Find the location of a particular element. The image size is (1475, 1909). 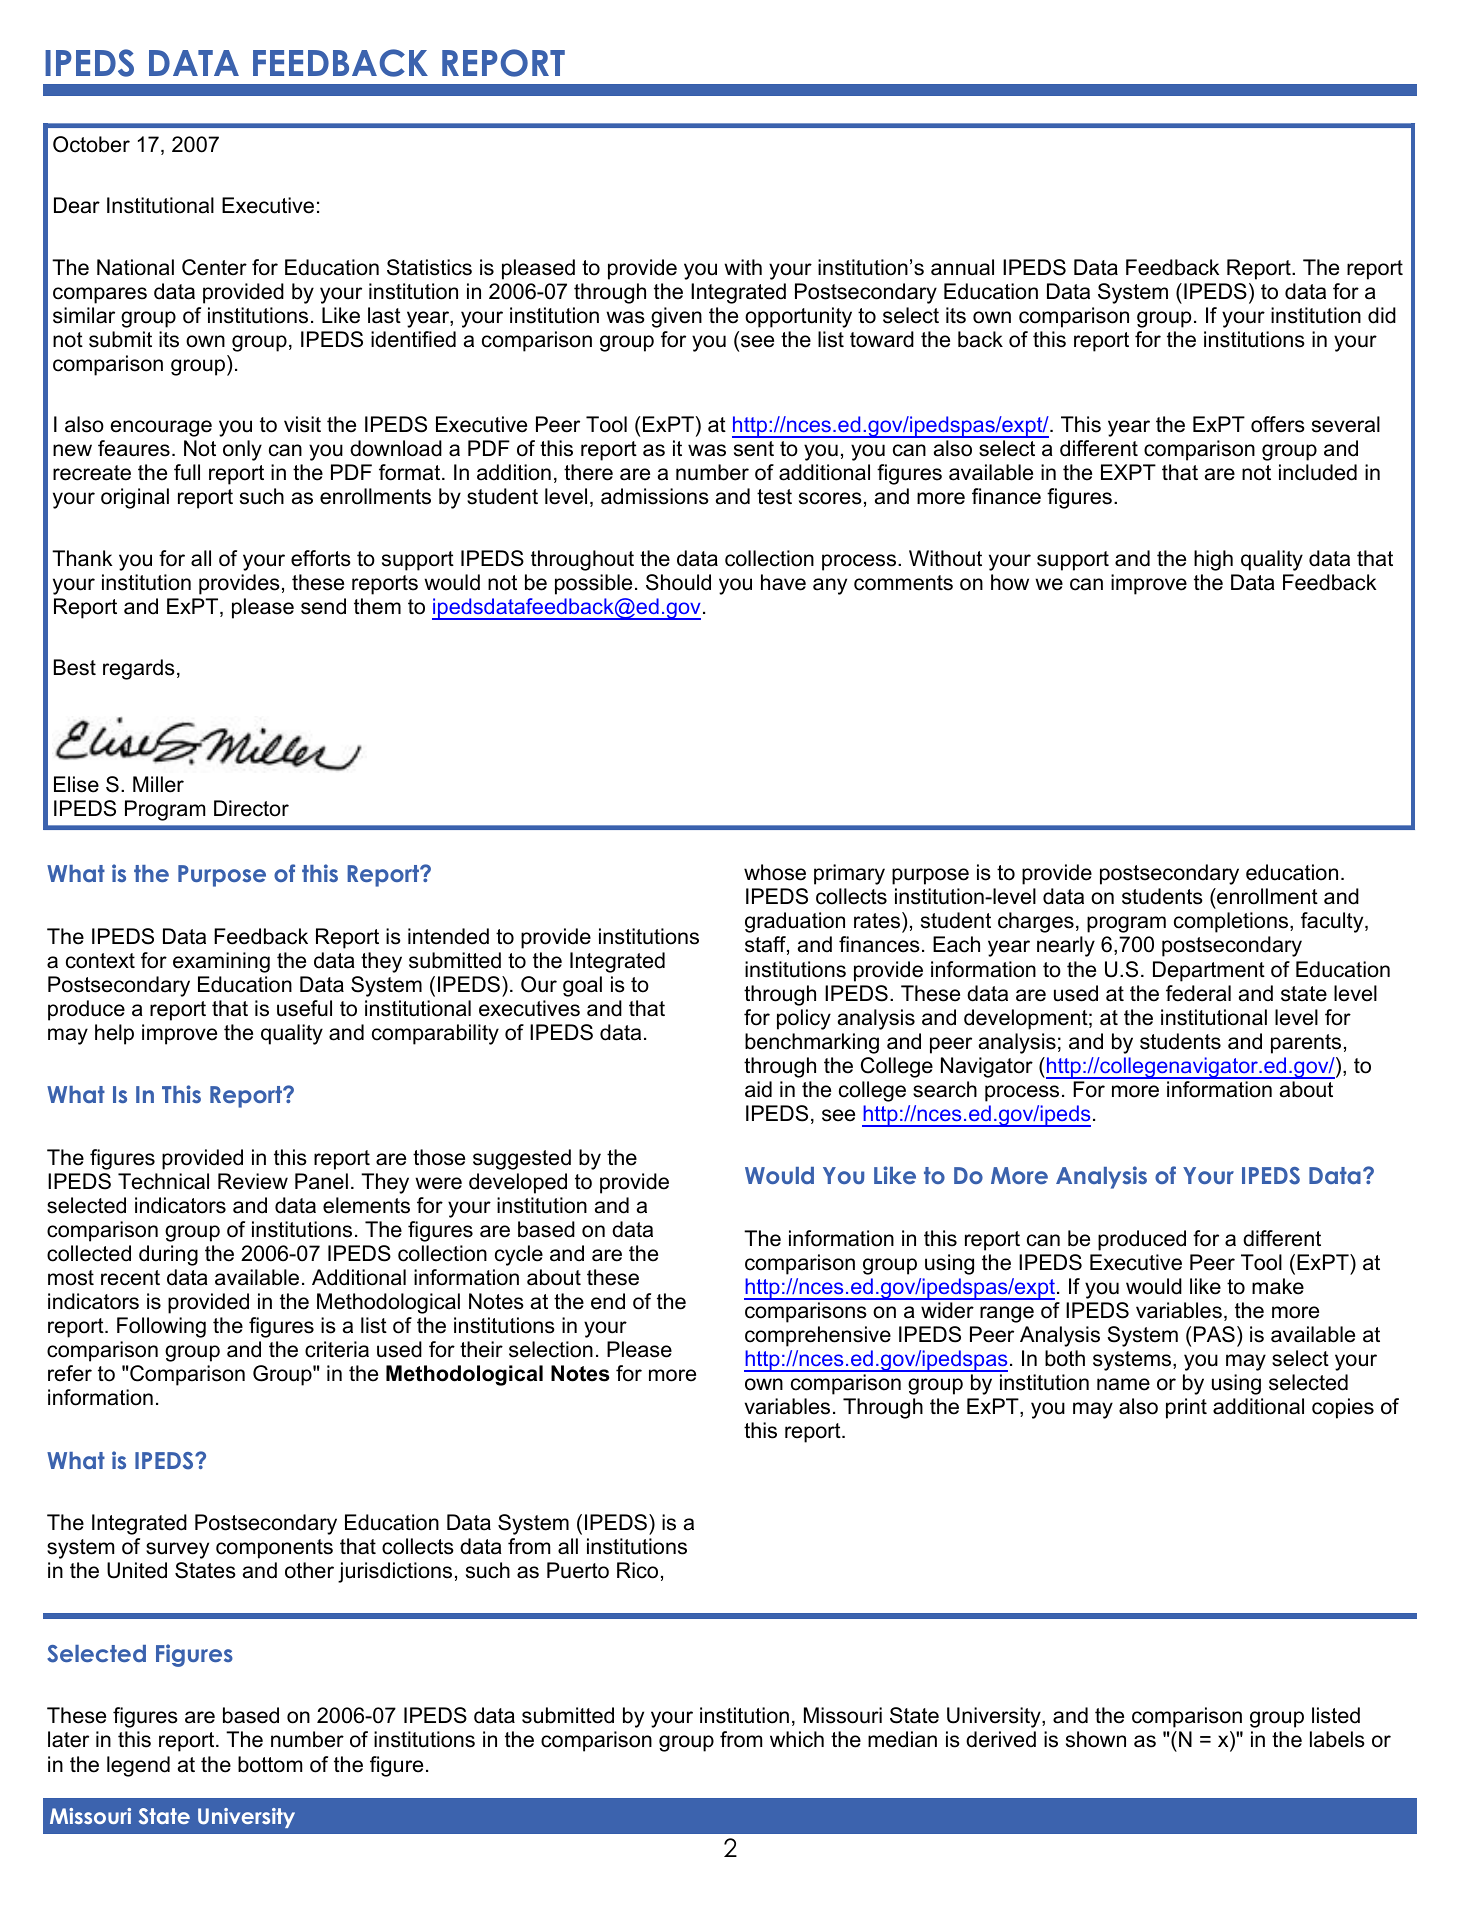

Director is located at coordinates (251, 808).
